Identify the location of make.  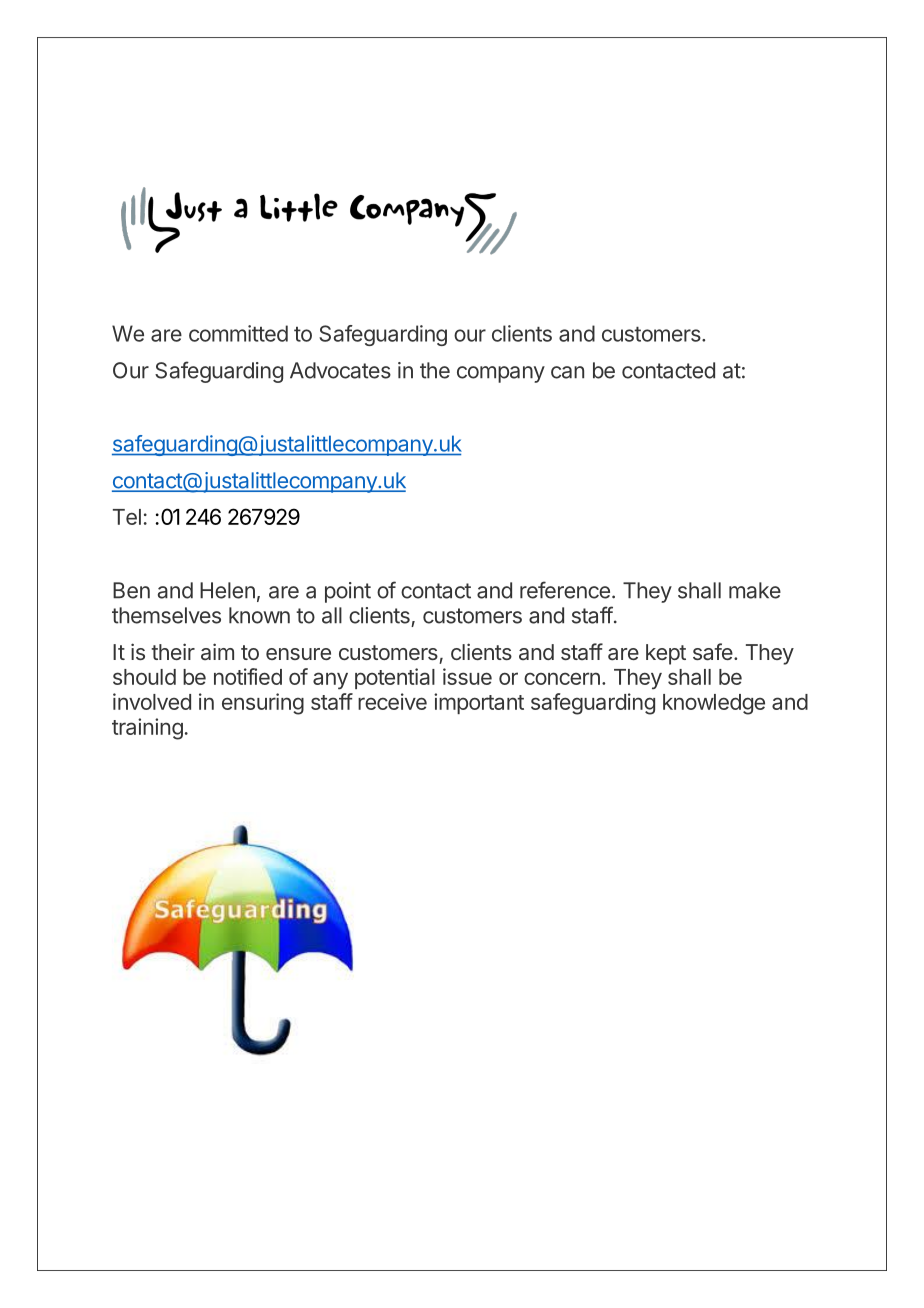
(755, 590).
